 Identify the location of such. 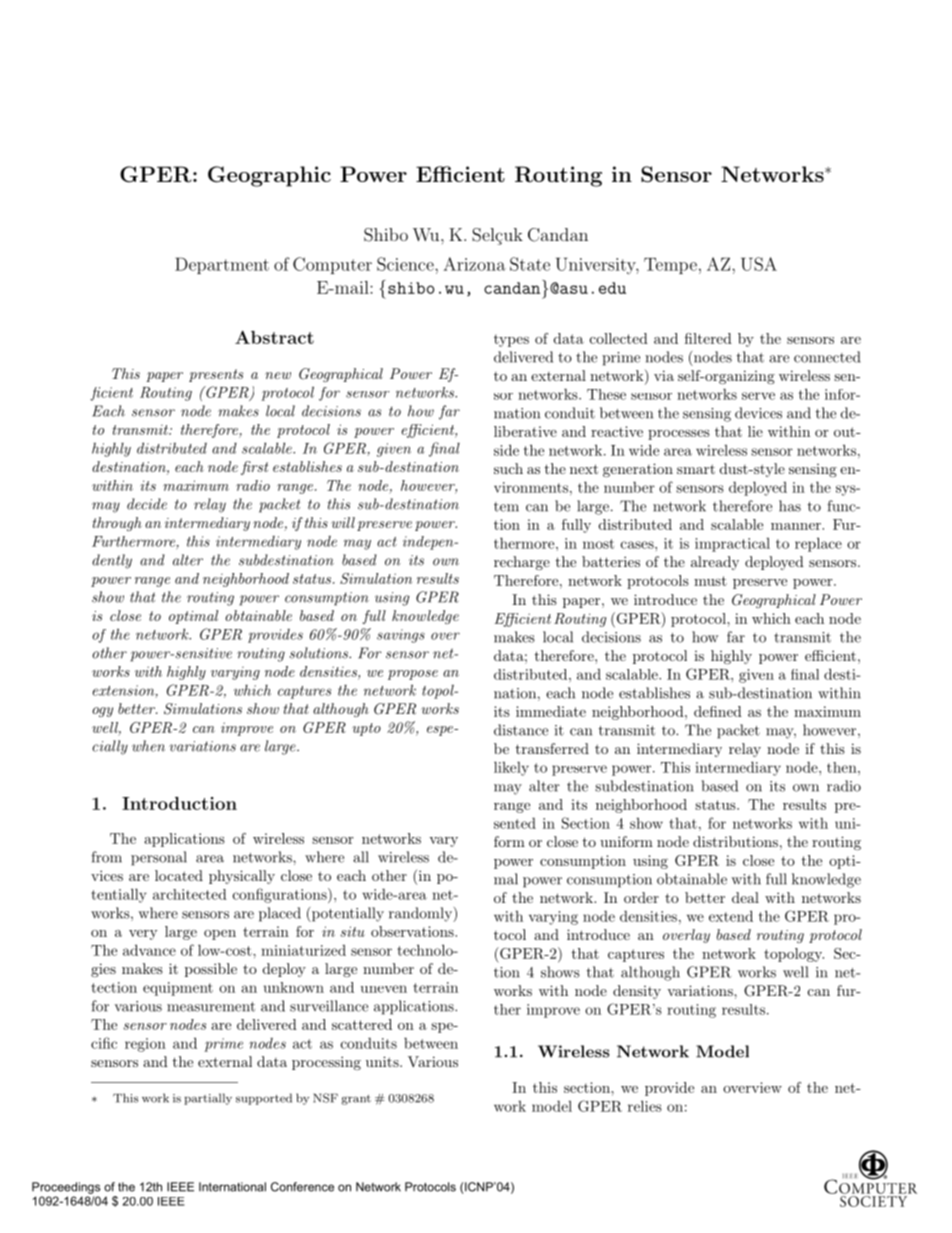
(508, 468).
